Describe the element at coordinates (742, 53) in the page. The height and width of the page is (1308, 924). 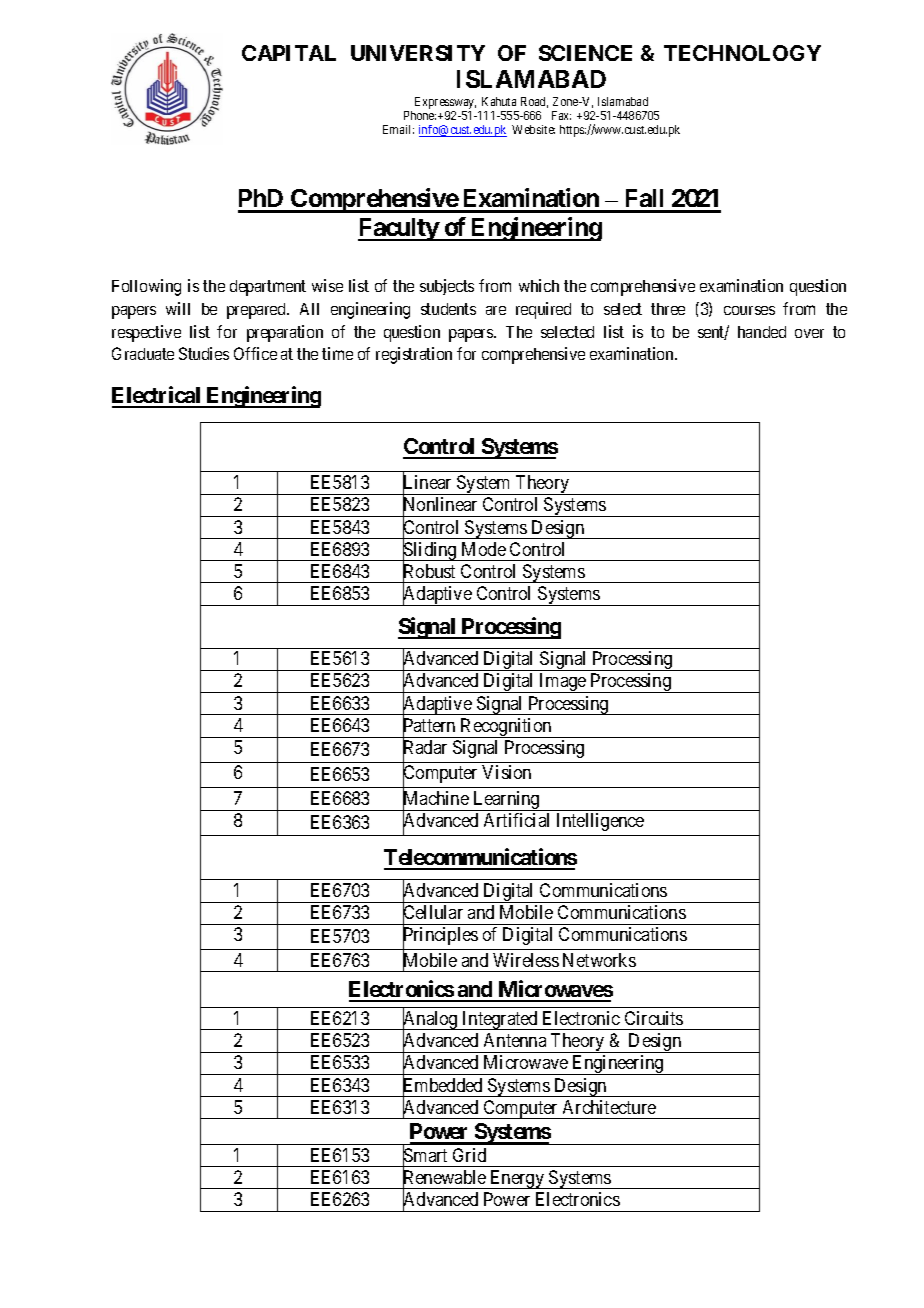
I see `TECHNOLOGY` at that location.
